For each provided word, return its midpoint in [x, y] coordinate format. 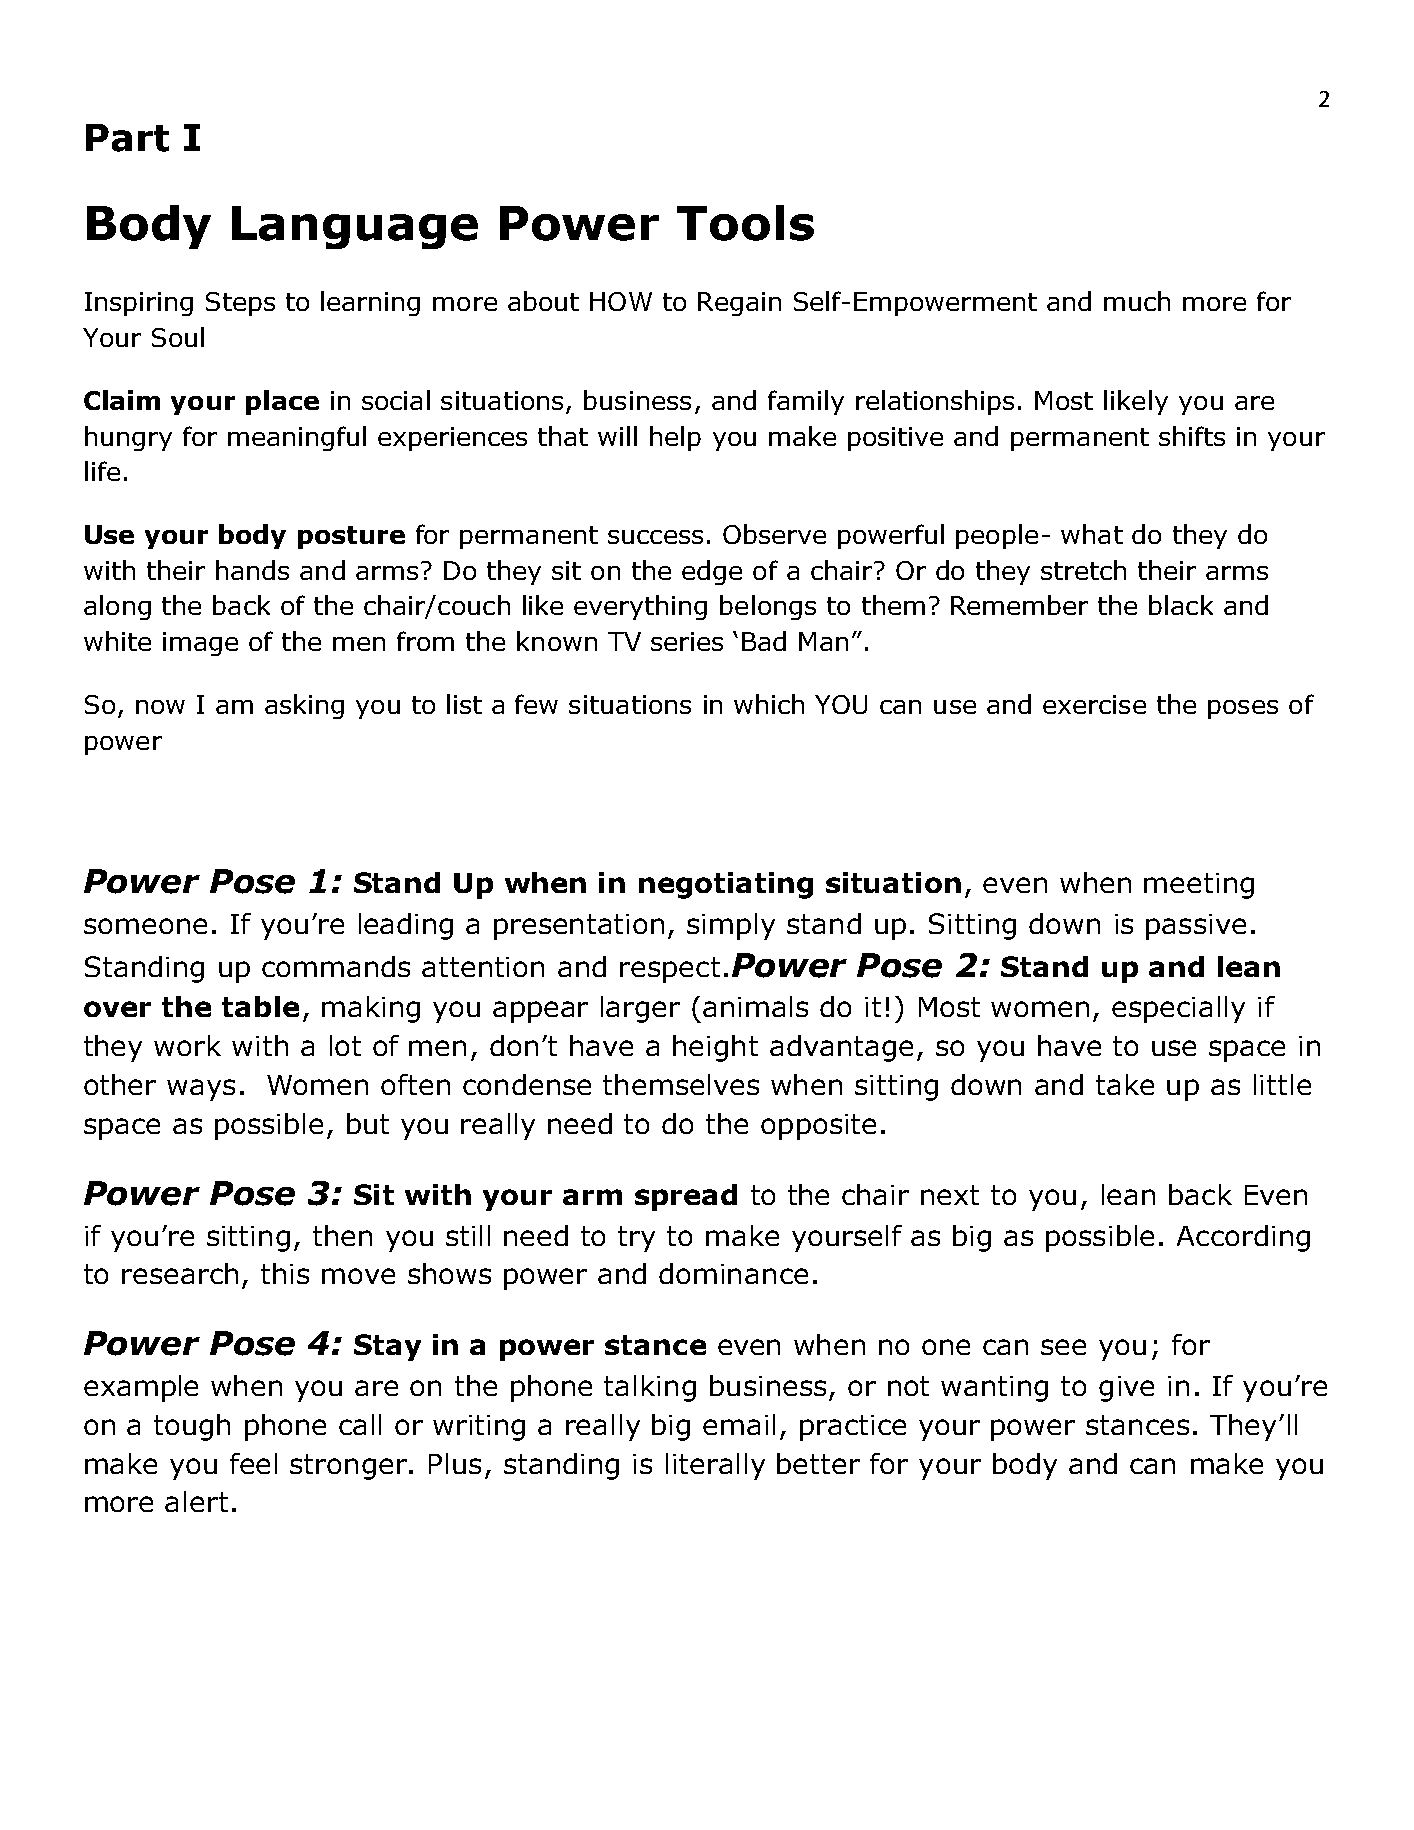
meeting [1199, 886]
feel [253, 1463]
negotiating [726, 885]
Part [127, 138]
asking [304, 706]
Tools [745, 223]
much [1137, 301]
